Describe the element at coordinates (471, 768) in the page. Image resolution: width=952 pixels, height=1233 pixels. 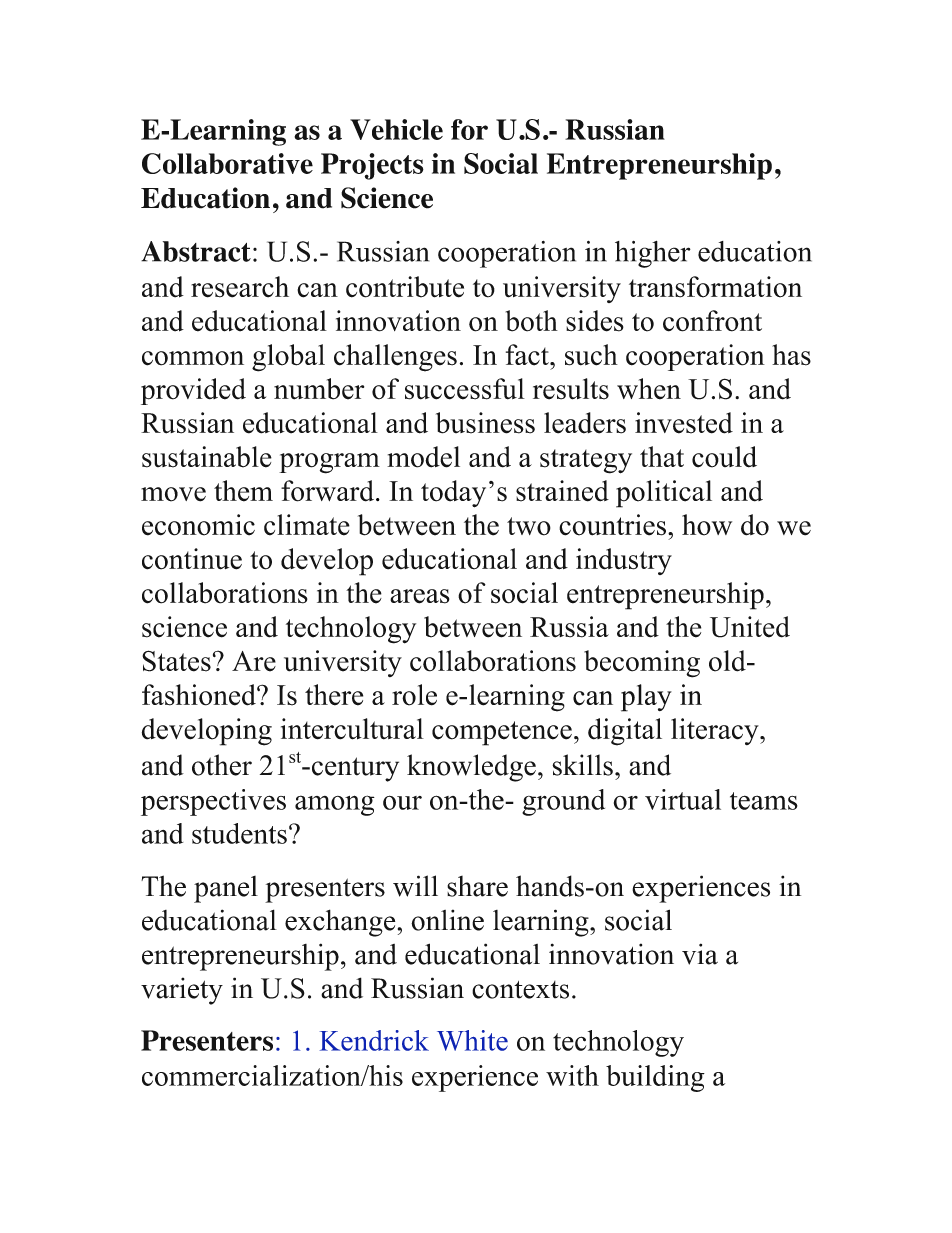
I see `knowledge` at that location.
